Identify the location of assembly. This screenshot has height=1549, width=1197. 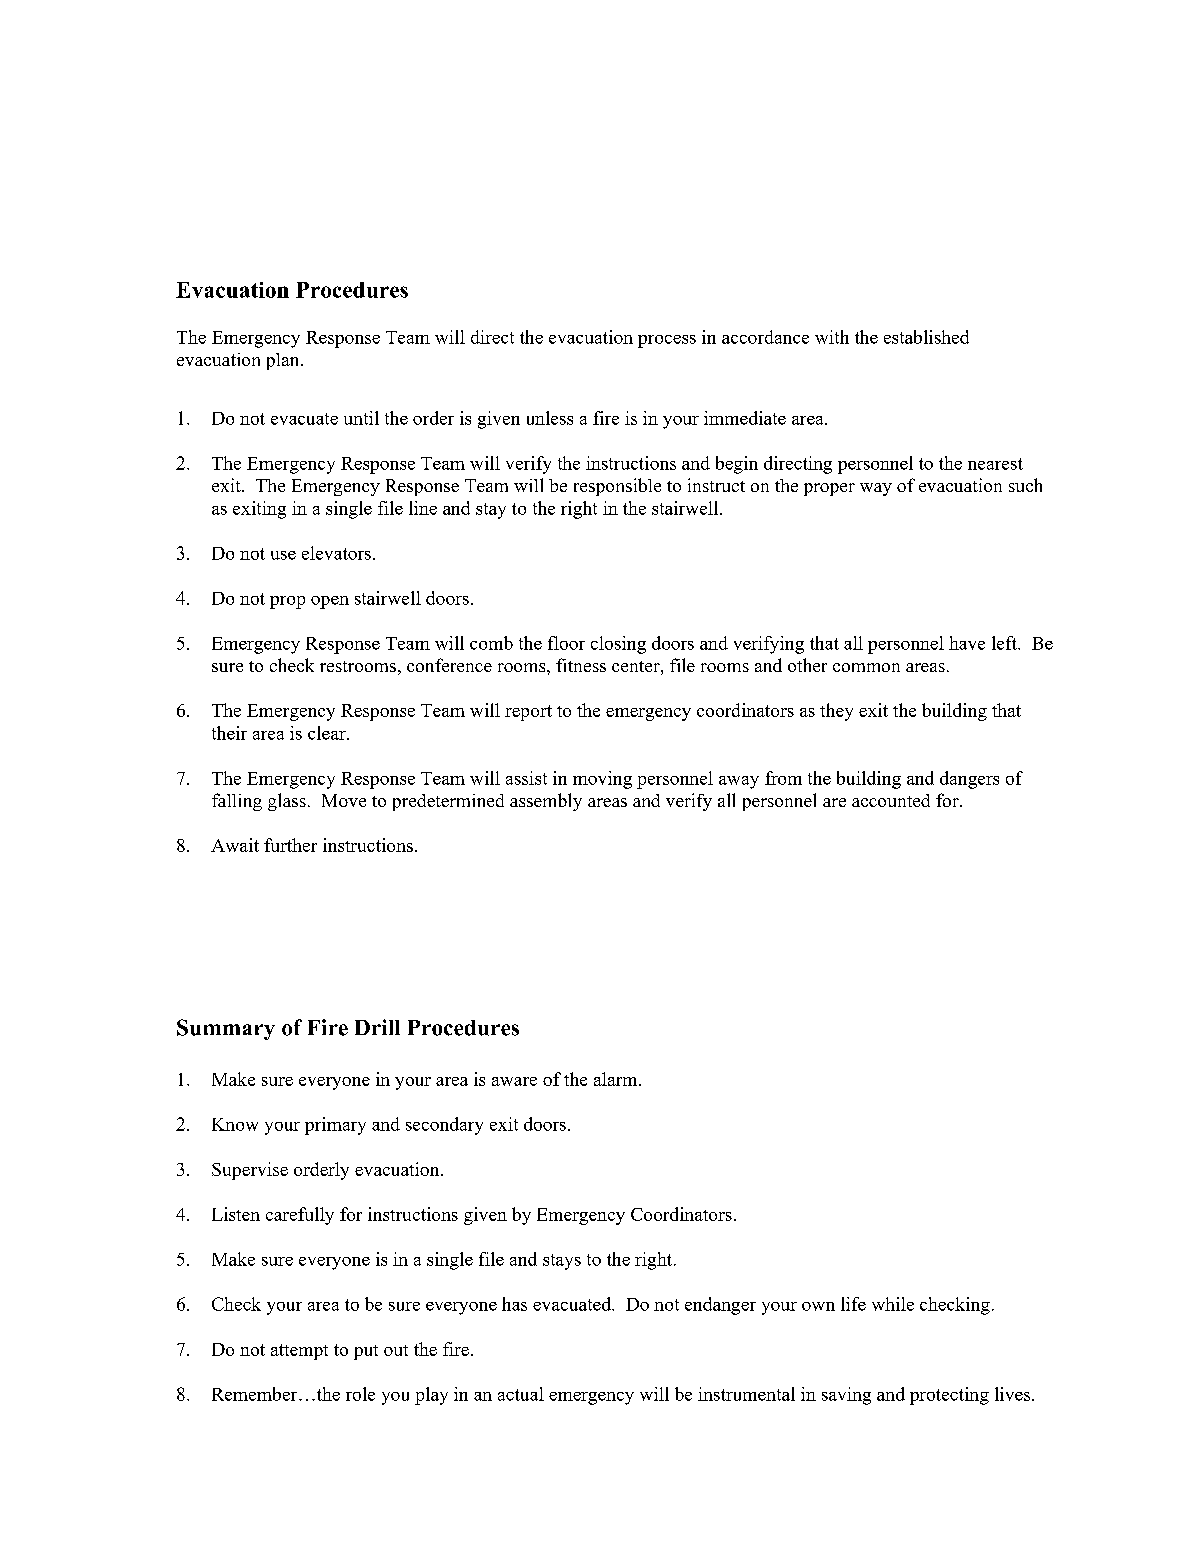
(546, 802).
